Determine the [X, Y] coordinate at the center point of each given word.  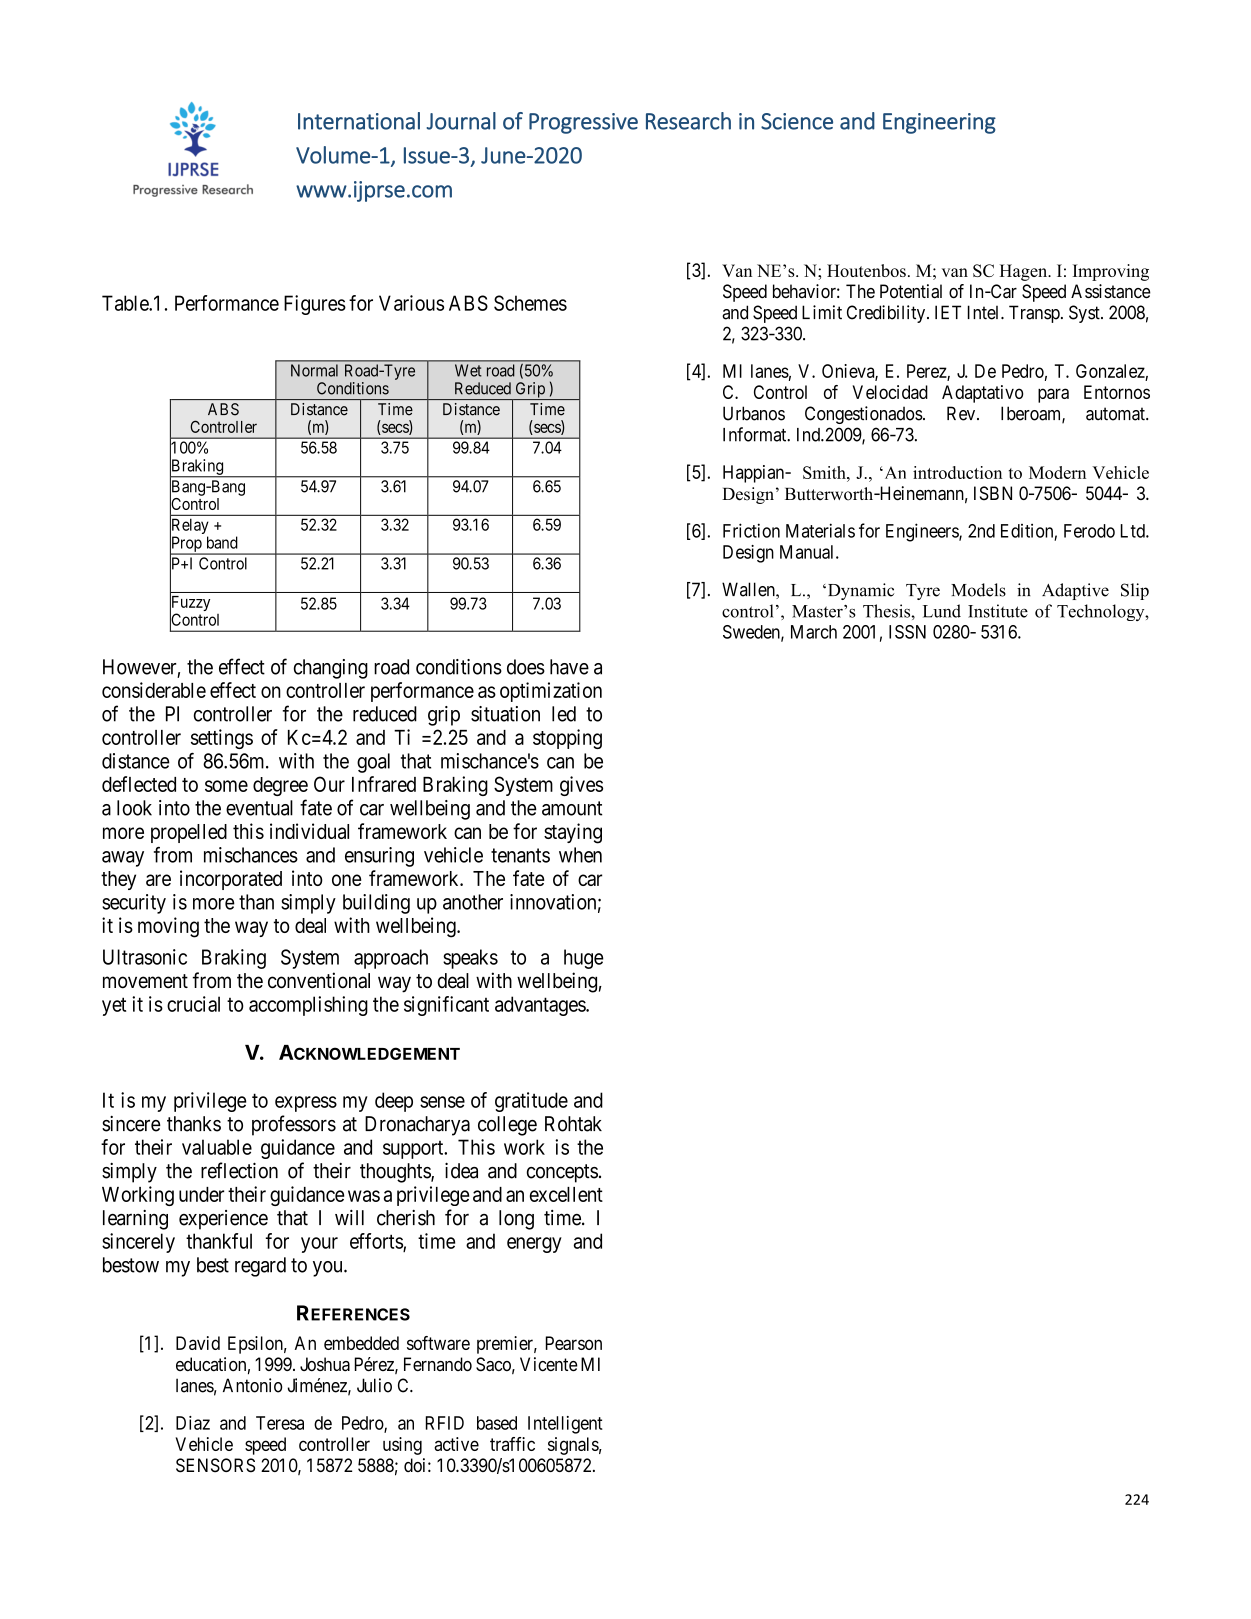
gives [581, 786]
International [359, 121]
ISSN [907, 632]
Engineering [939, 123]
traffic [512, 1444]
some [226, 786]
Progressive [583, 123]
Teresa [280, 1423]
